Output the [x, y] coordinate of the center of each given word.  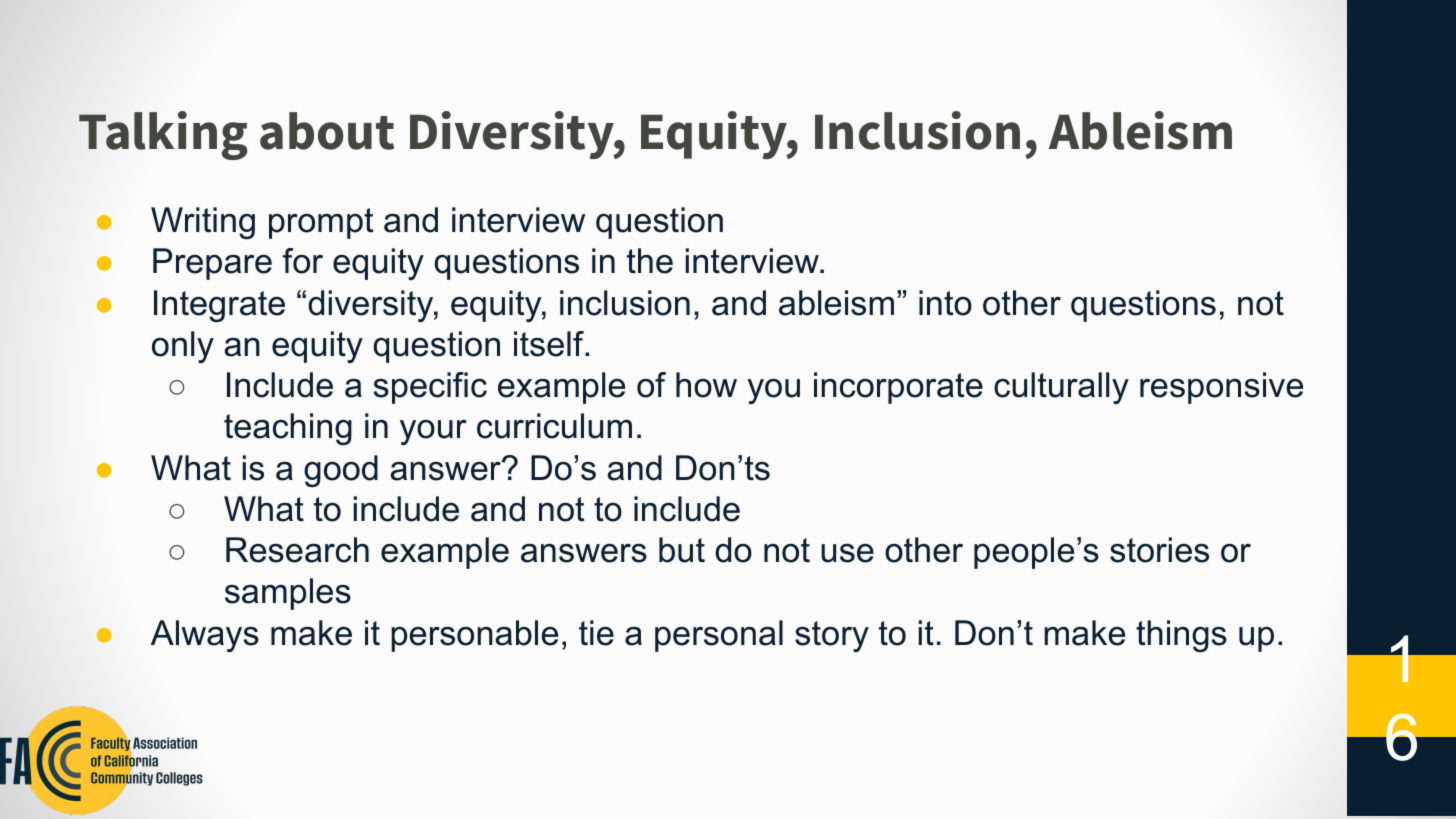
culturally [1061, 388]
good [341, 471]
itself [550, 344]
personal [719, 636]
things [1181, 636]
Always [205, 636]
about [327, 131]
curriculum [554, 426]
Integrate [219, 306]
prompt [321, 223]
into [945, 303]
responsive [1221, 388]
